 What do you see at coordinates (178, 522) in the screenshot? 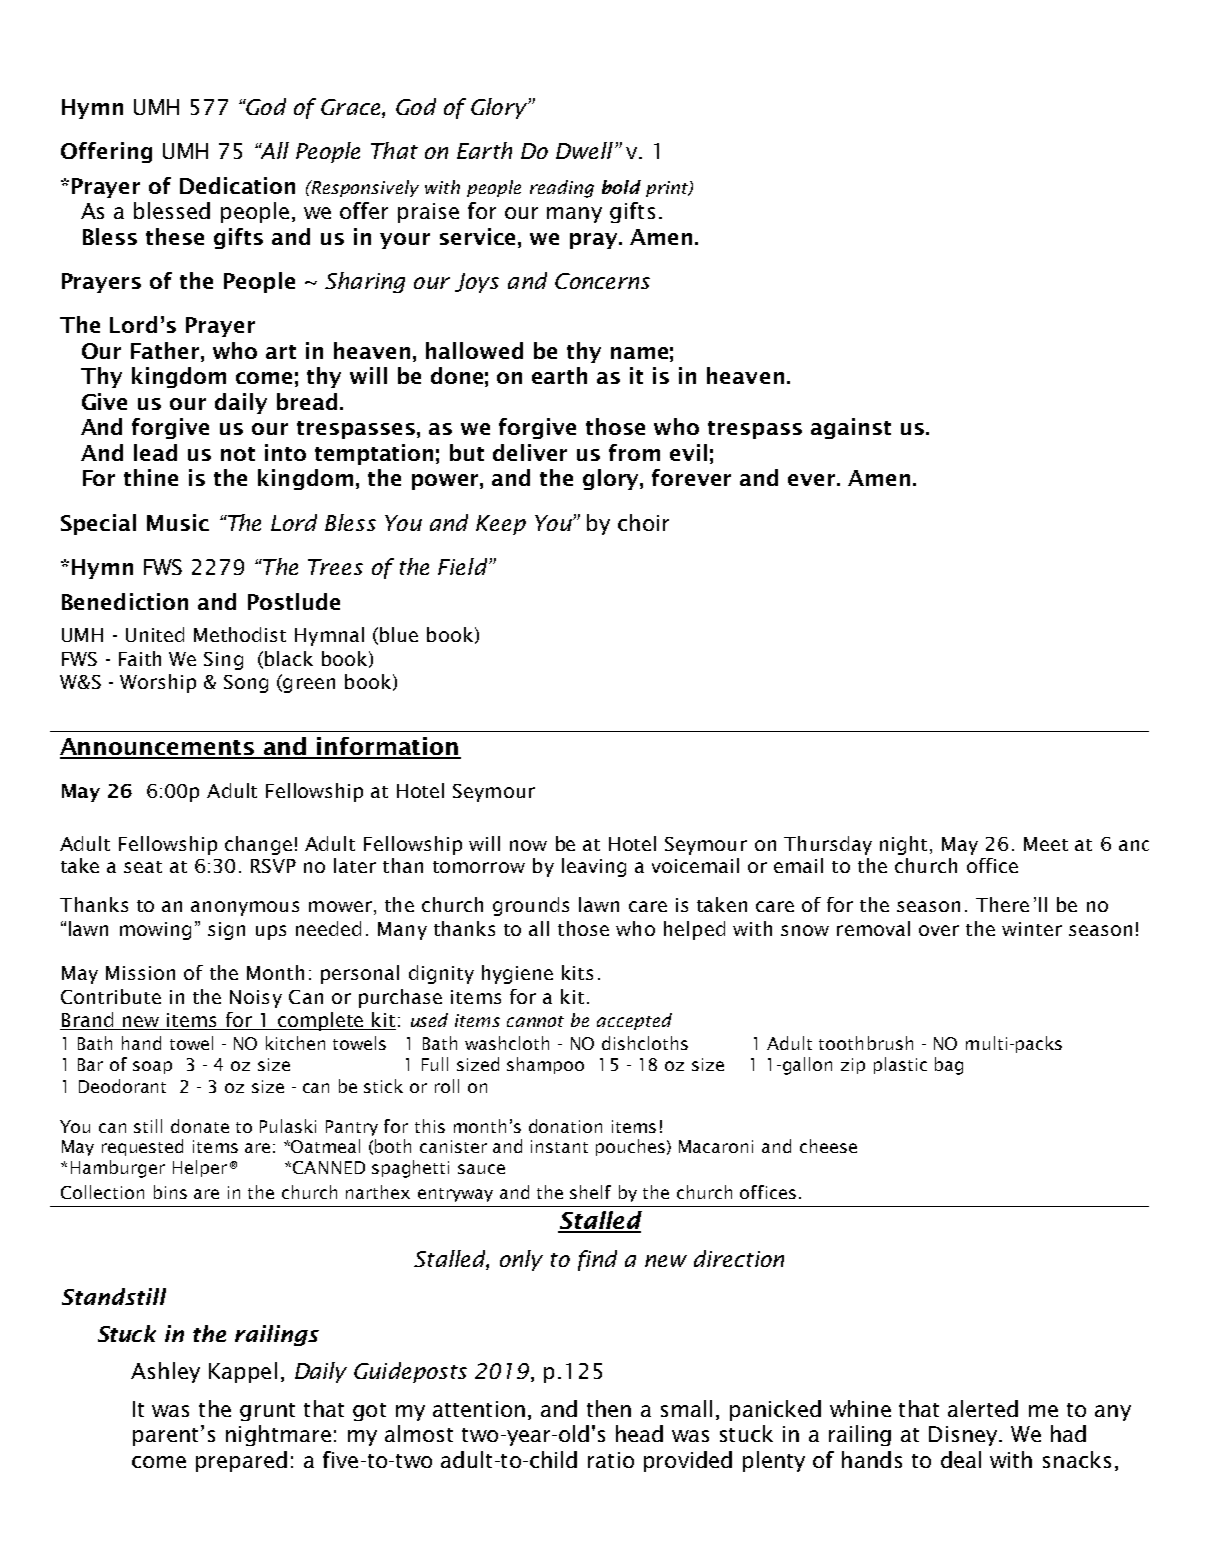
I see `Music` at bounding box center [178, 522].
